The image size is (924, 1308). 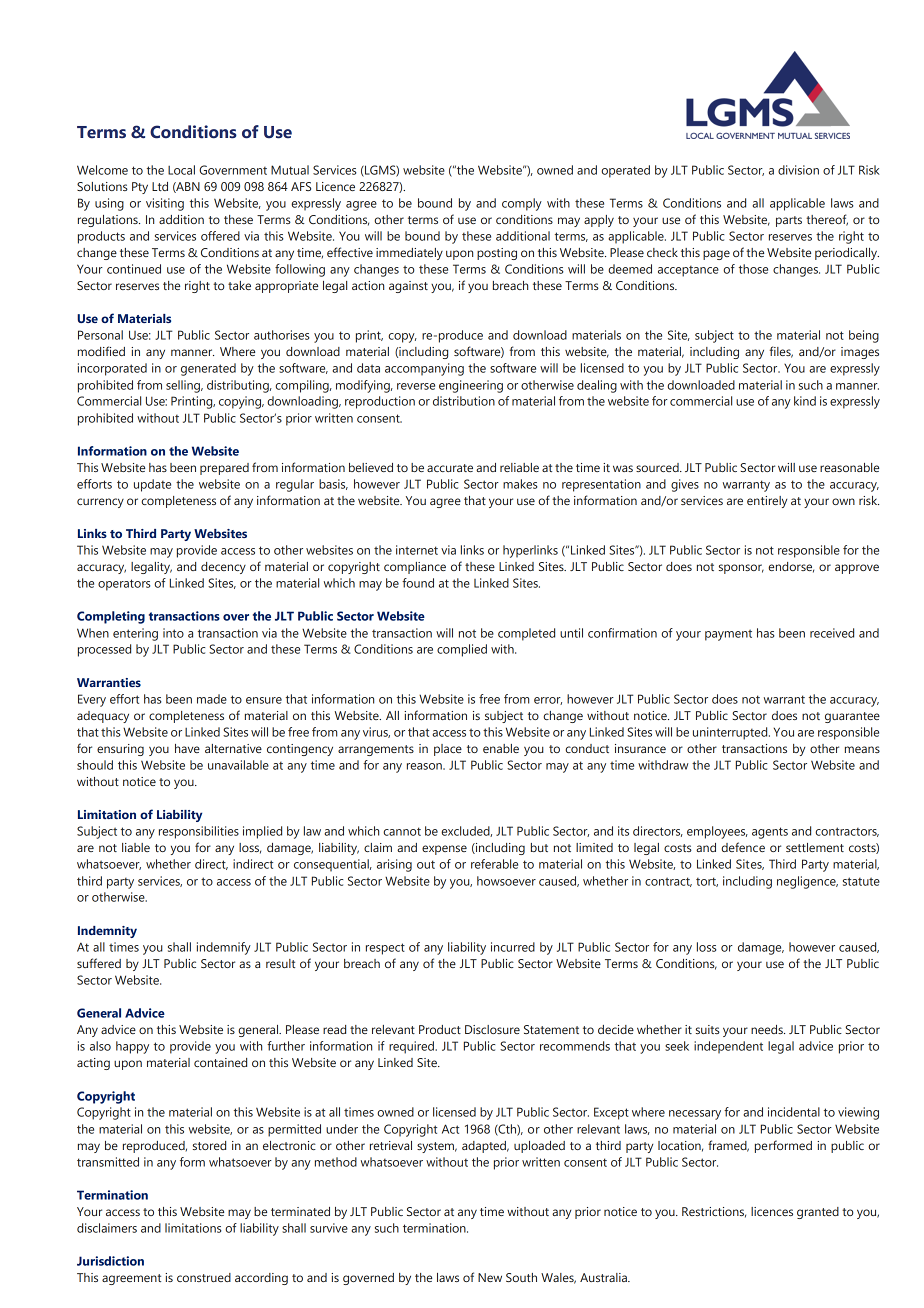 What do you see at coordinates (731, 733) in the screenshot?
I see `uninterrupted` at bounding box center [731, 733].
